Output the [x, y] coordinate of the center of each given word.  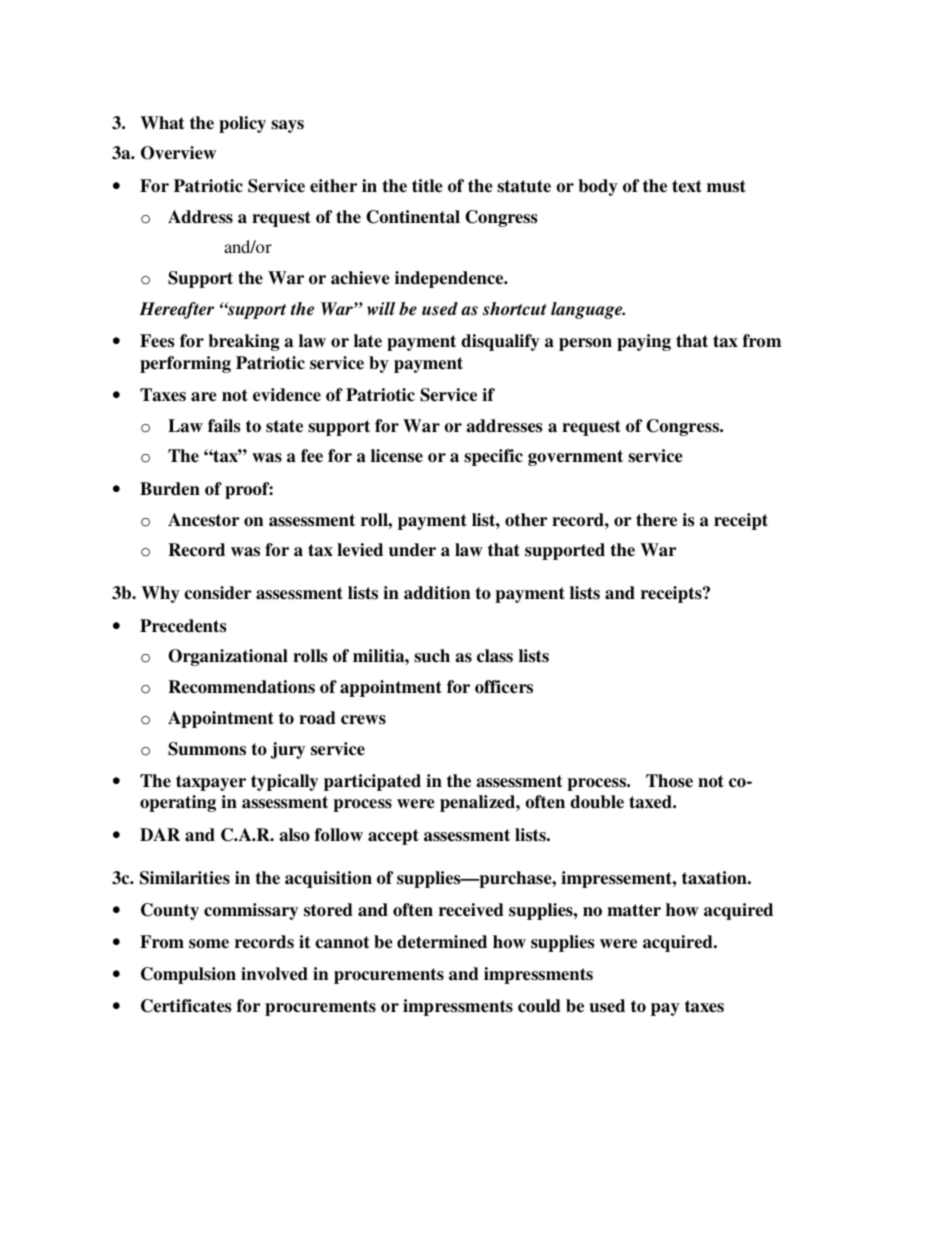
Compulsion [188, 975]
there [656, 520]
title [427, 186]
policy [242, 124]
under [412, 550]
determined [442, 942]
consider [218, 593]
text [687, 186]
